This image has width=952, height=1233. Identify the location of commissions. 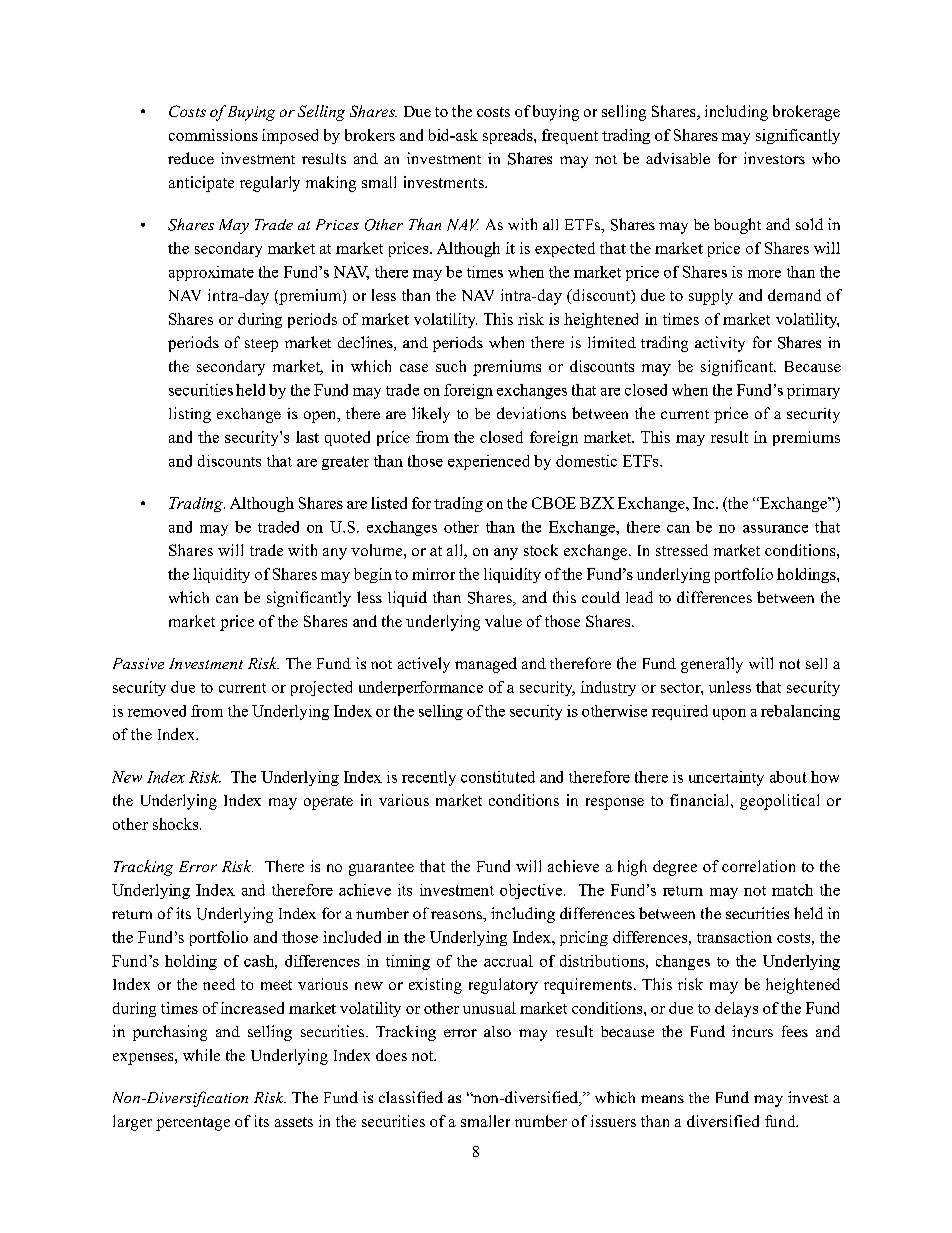
(213, 135).
